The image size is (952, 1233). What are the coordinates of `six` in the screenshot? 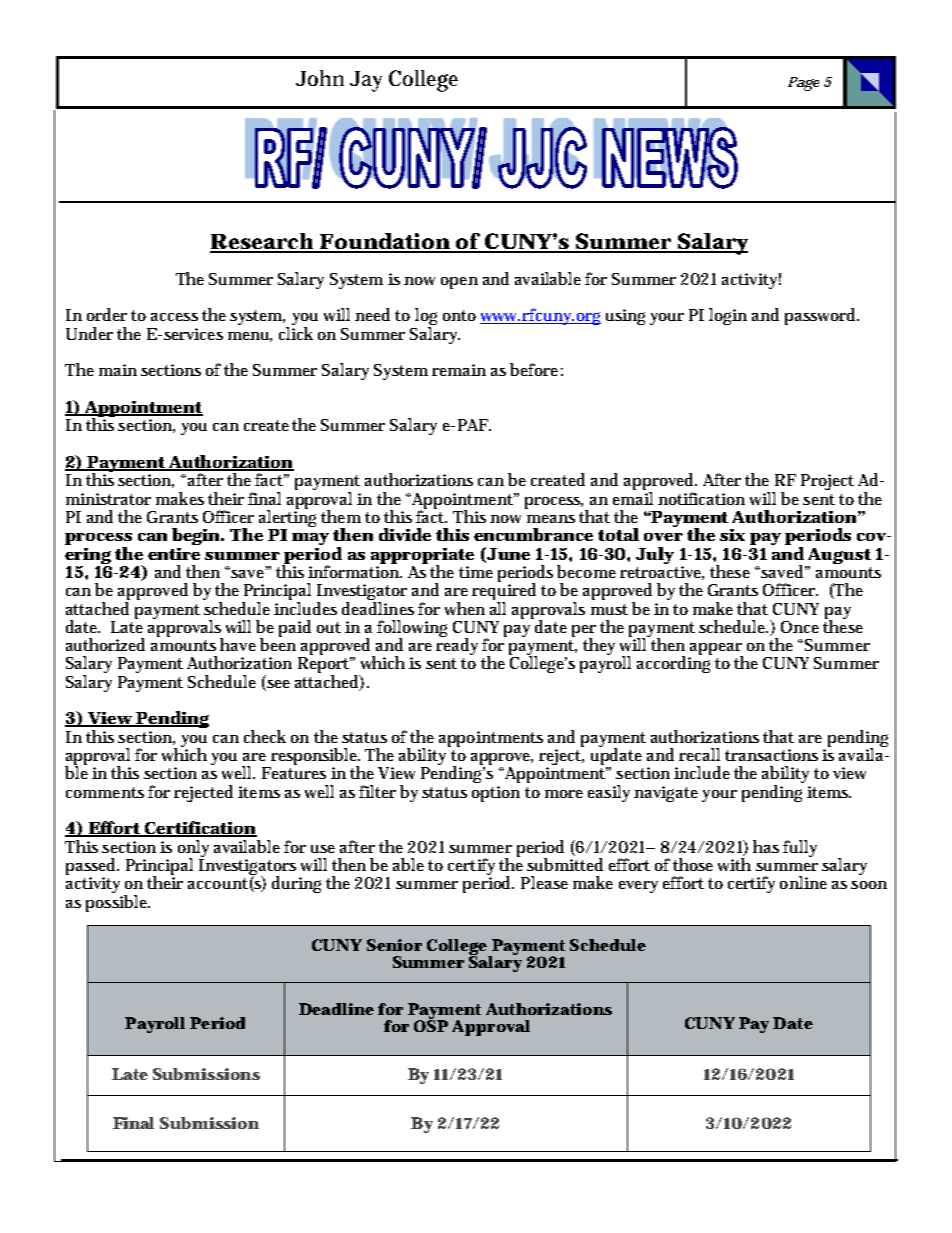 It's located at (732, 535).
